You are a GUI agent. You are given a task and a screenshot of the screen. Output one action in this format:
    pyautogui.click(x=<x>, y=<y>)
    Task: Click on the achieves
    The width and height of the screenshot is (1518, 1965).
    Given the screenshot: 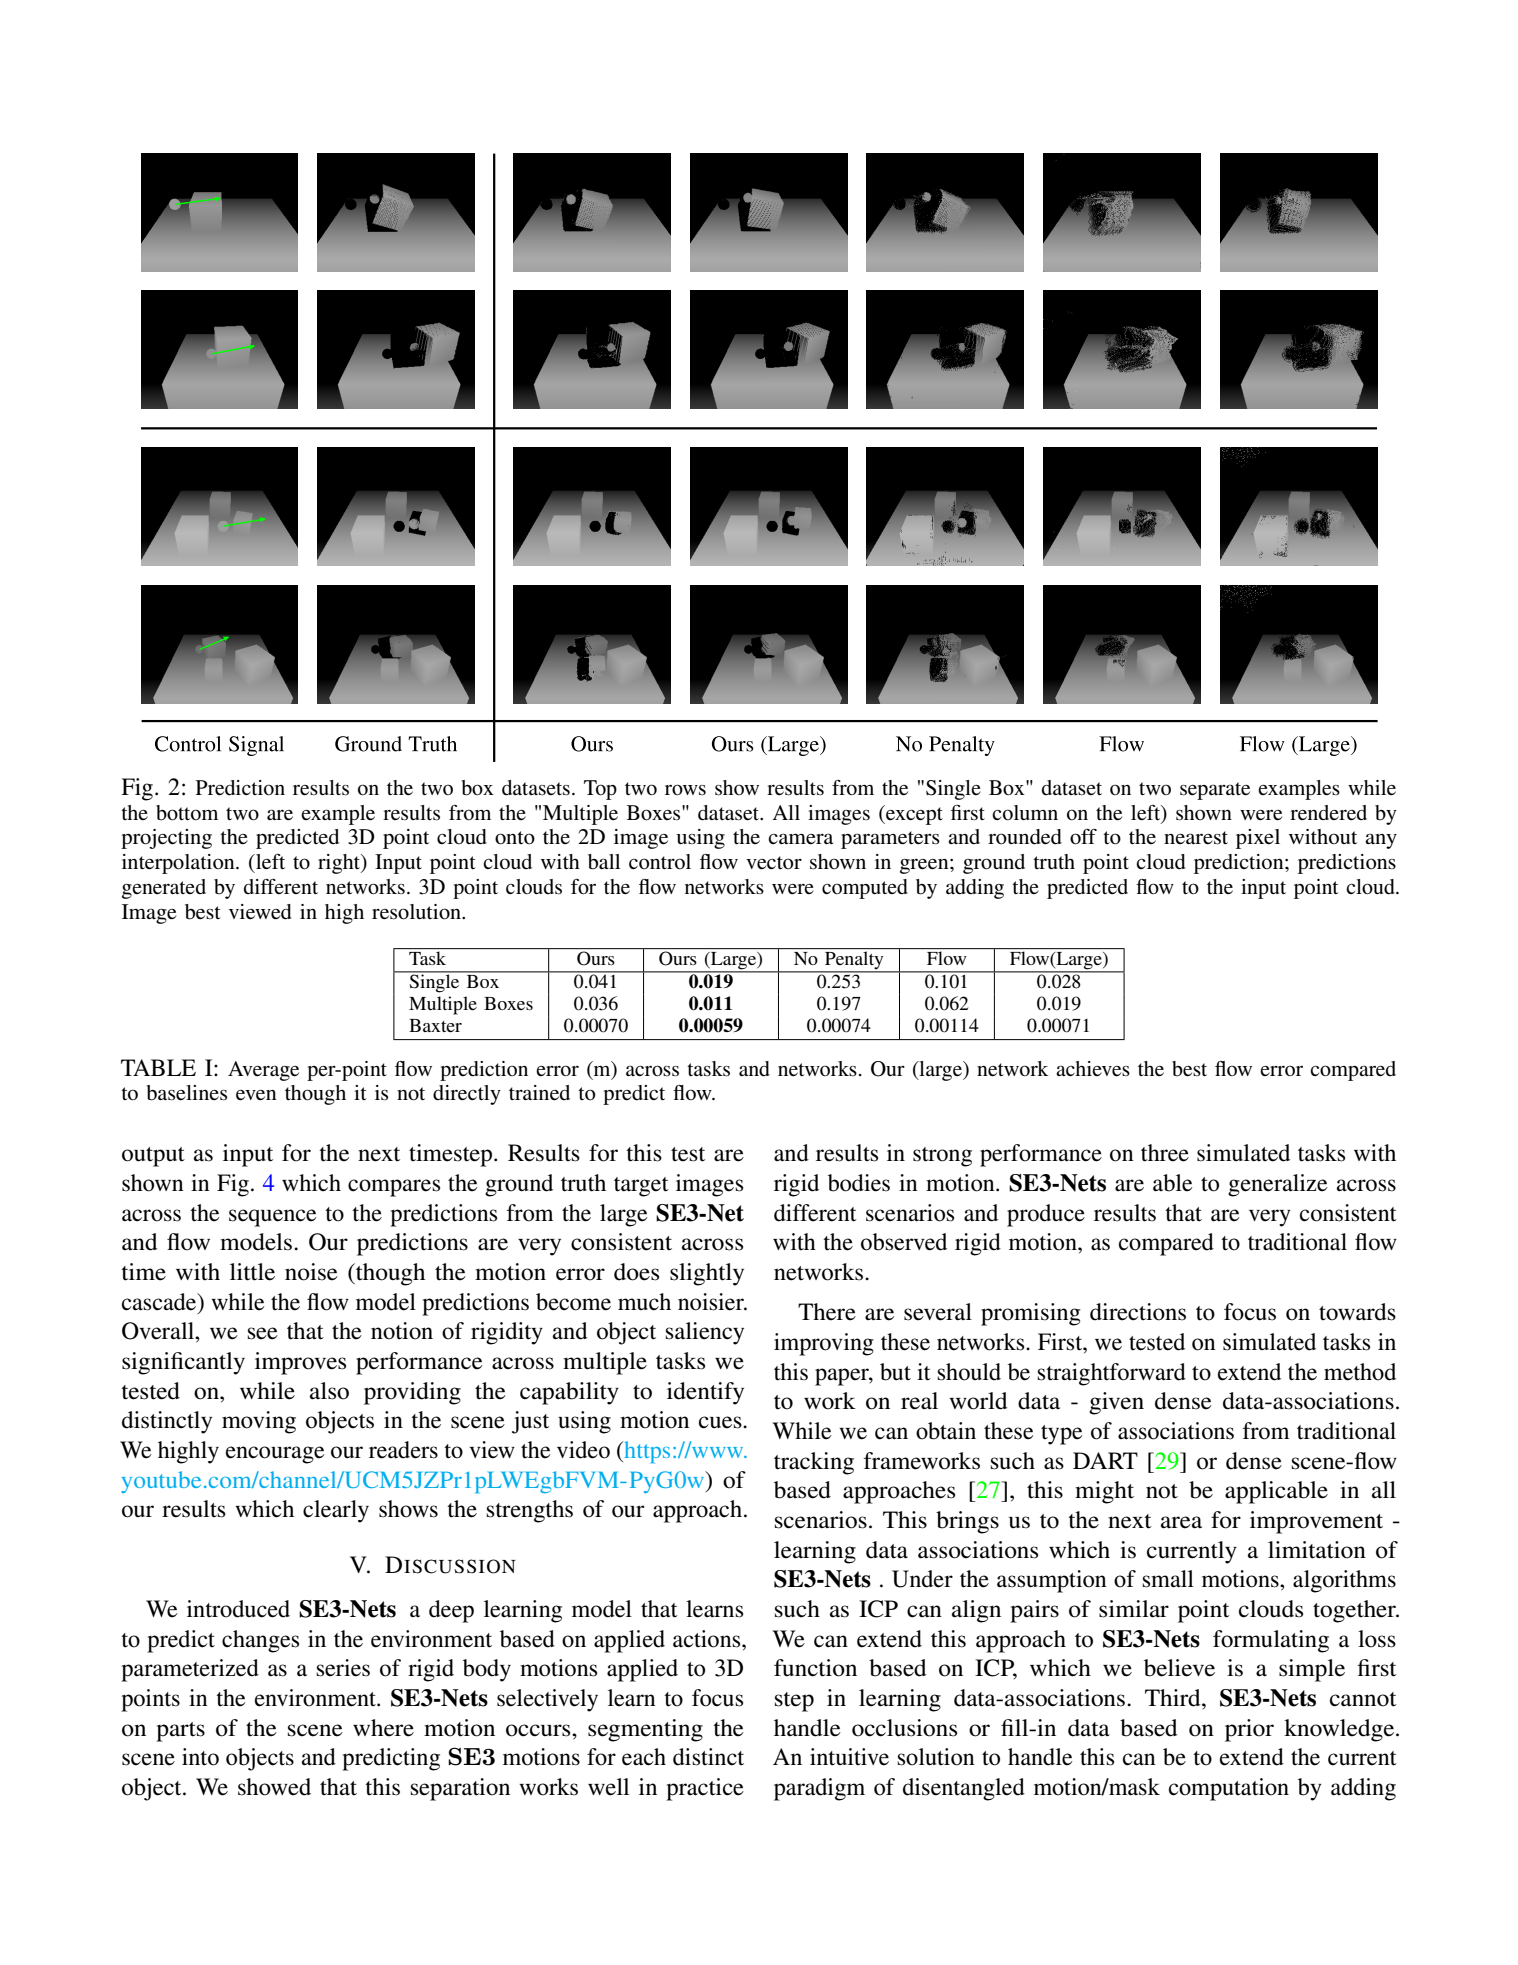 What is the action you would take?
    pyautogui.click(x=1093, y=1069)
